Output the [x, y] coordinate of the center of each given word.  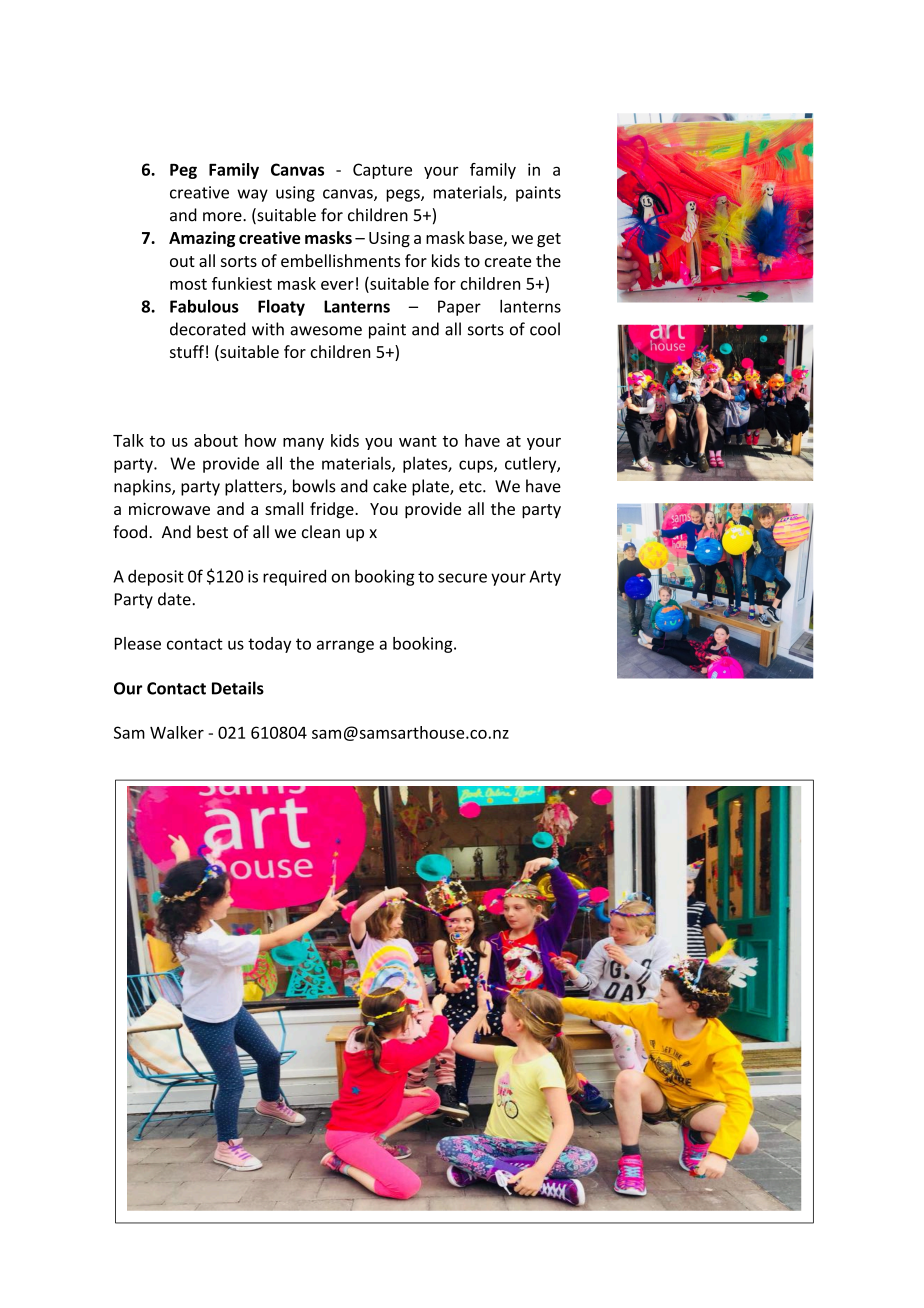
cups [477, 466]
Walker [177, 732]
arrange [345, 646]
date [175, 599]
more [223, 217]
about [216, 440]
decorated [208, 329]
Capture [382, 171]
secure [462, 578]
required [294, 577]
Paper [459, 308]
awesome [326, 331]
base [487, 238]
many [303, 444]
